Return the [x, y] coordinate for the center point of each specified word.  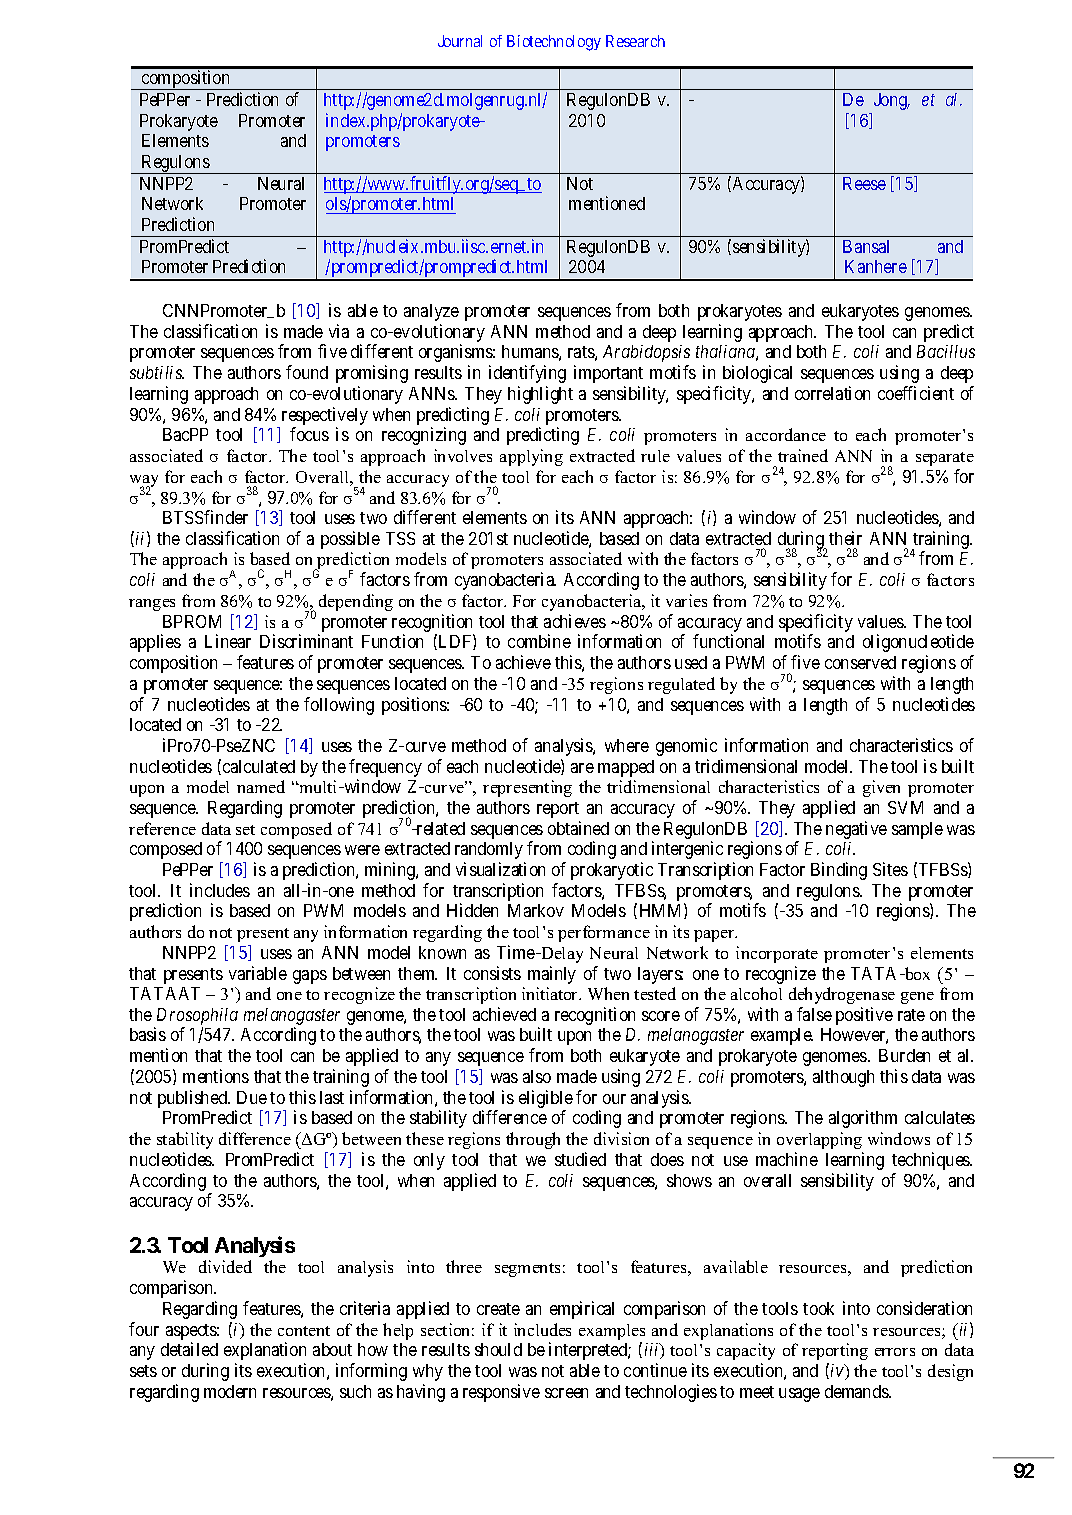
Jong [892, 101]
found [307, 372]
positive [864, 1016]
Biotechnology [554, 43]
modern [230, 1391]
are [582, 768]
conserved [860, 662]
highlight [540, 395]
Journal [460, 41]
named [261, 786]
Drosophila [196, 1018]
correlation [832, 393]
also [537, 1076]
